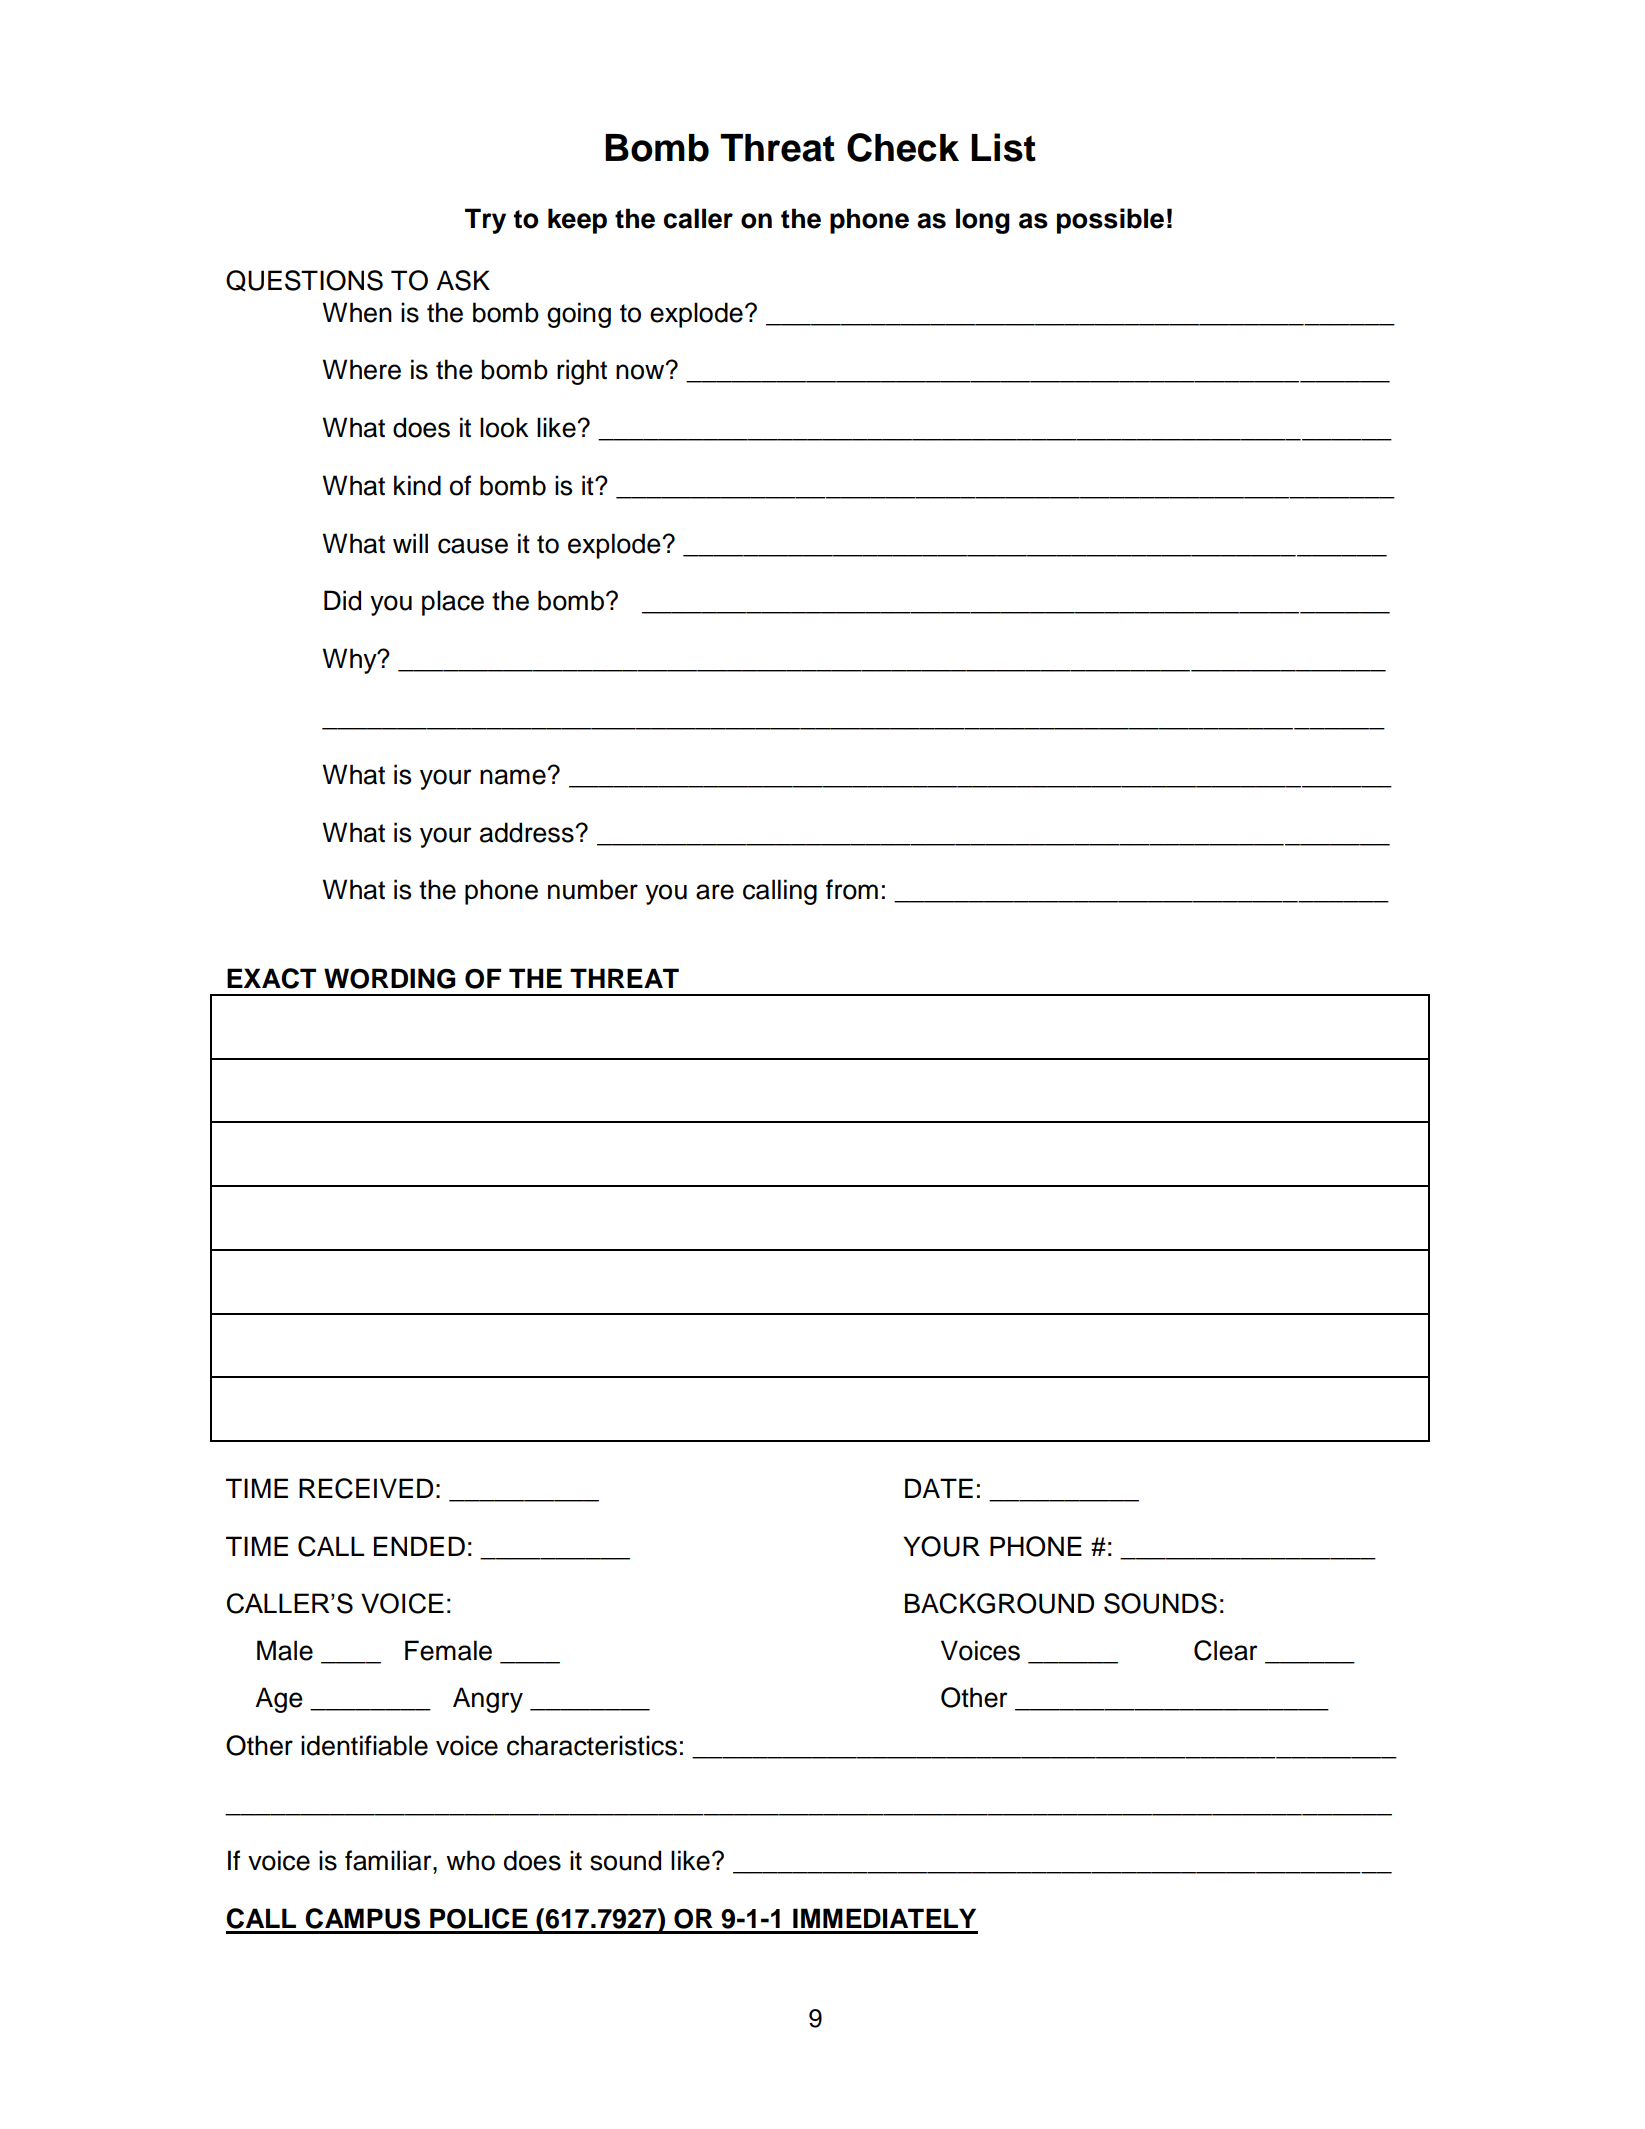 The width and height of the screenshot is (1645, 2129). I want to click on Check, so click(903, 147).
